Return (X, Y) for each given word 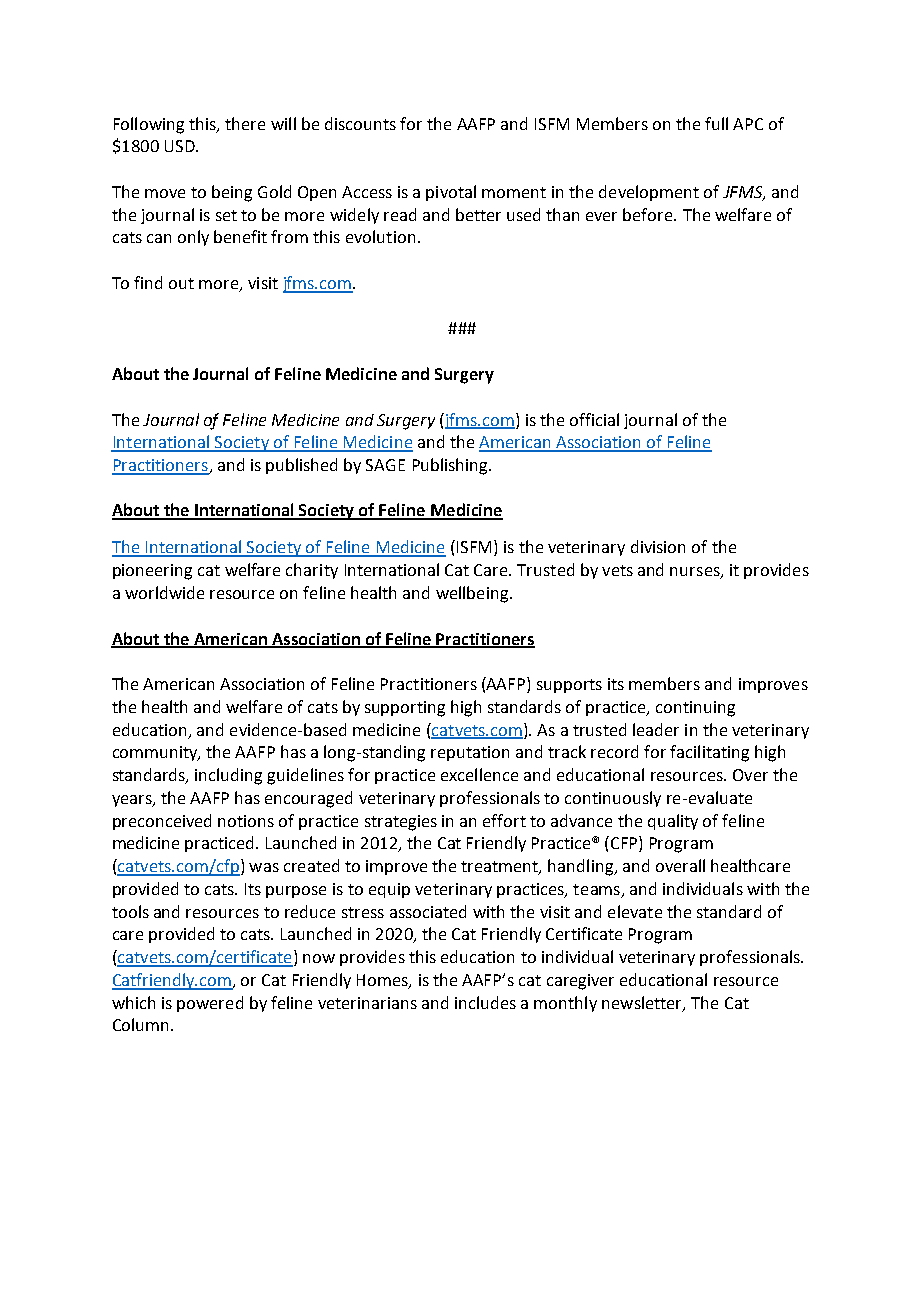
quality (673, 822)
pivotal (451, 193)
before (649, 214)
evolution (380, 236)
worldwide (164, 592)
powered (210, 1004)
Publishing (451, 466)
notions (246, 821)
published (301, 466)
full (716, 123)
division (658, 546)
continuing (695, 709)
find (148, 282)
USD (181, 146)
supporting (405, 709)
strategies (401, 823)
